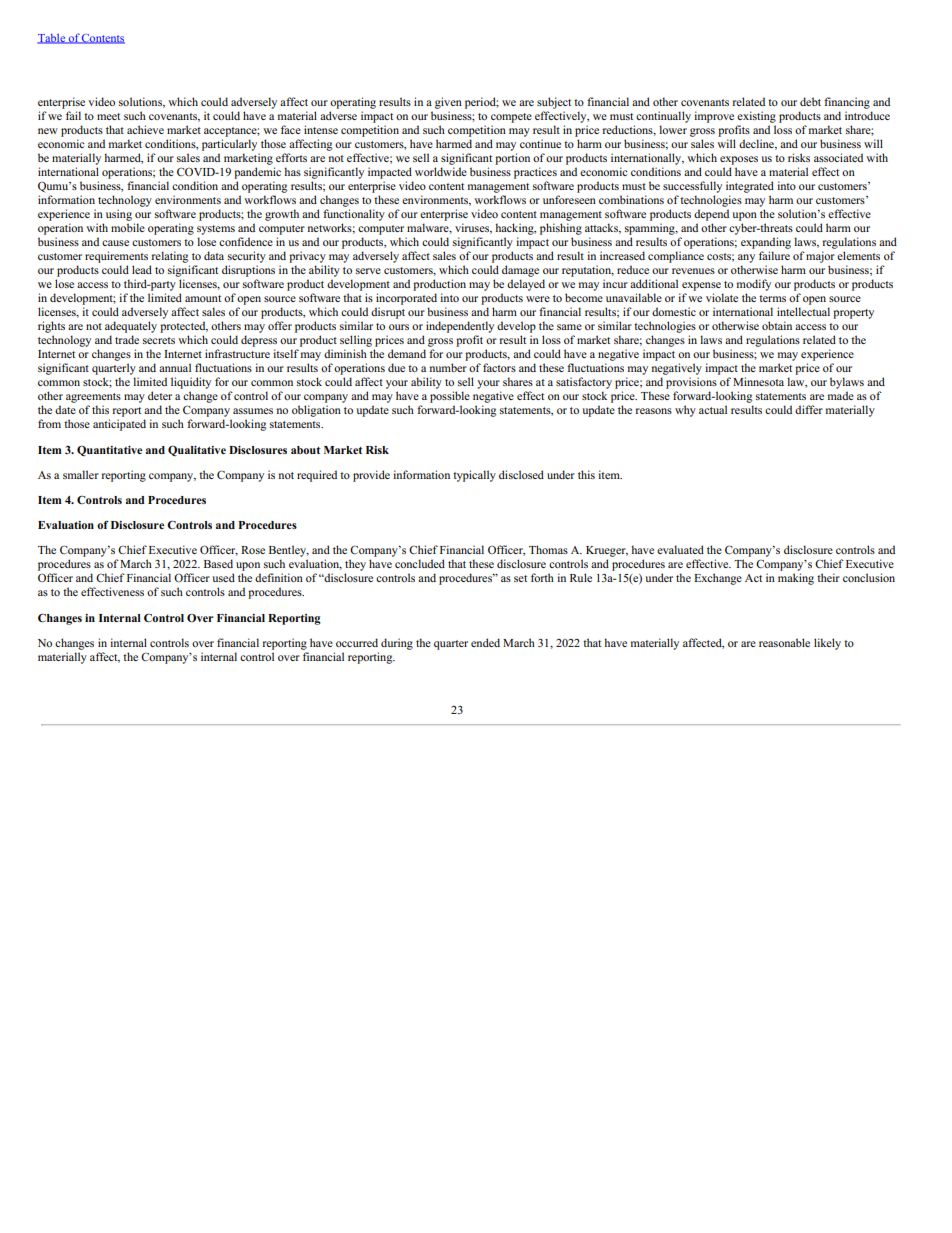 The width and height of the screenshot is (952, 1233). Describe the element at coordinates (485, 642) in the screenshot. I see `ended` at that location.
